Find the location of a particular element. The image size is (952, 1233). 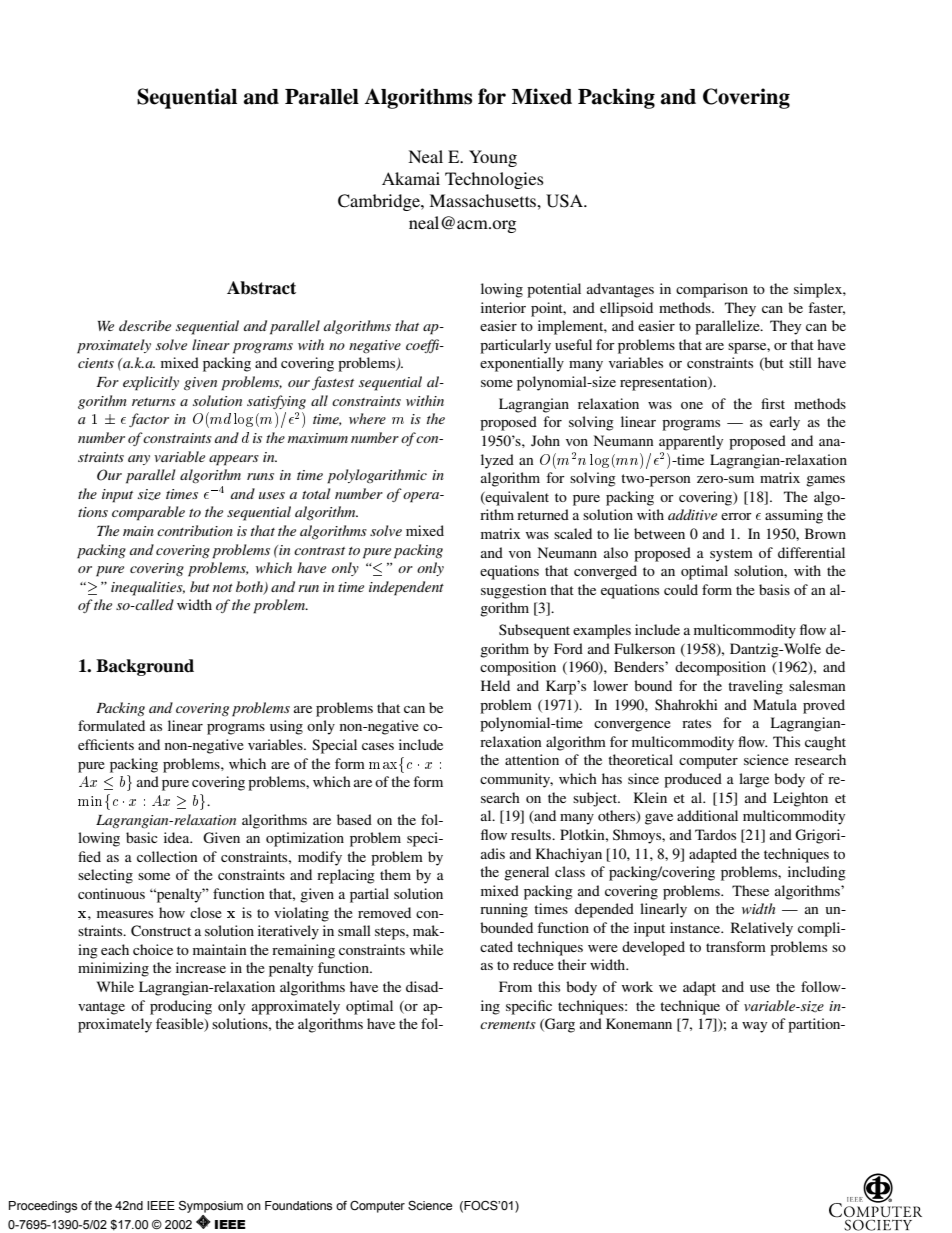

Held is located at coordinates (495, 685).
